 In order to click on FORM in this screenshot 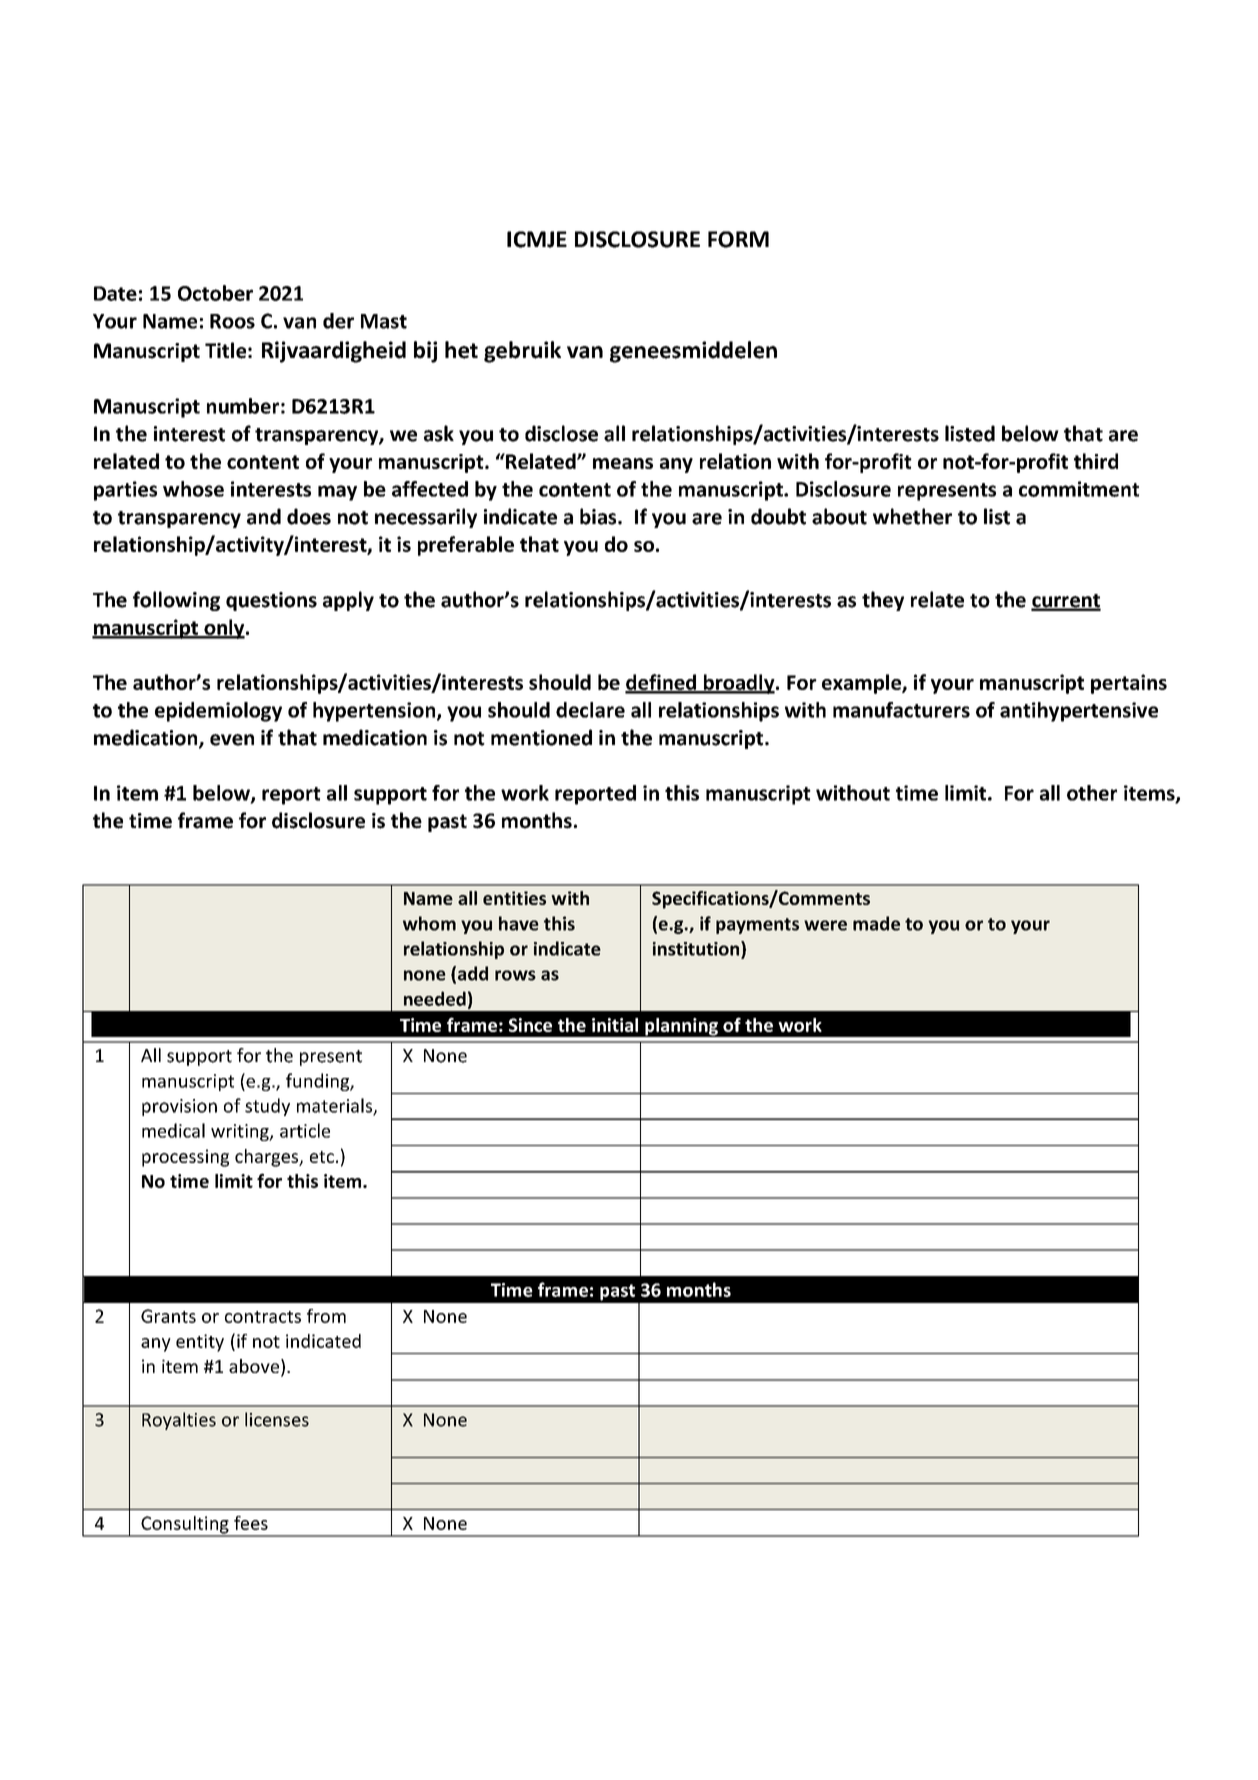, I will do `click(738, 239)`.
